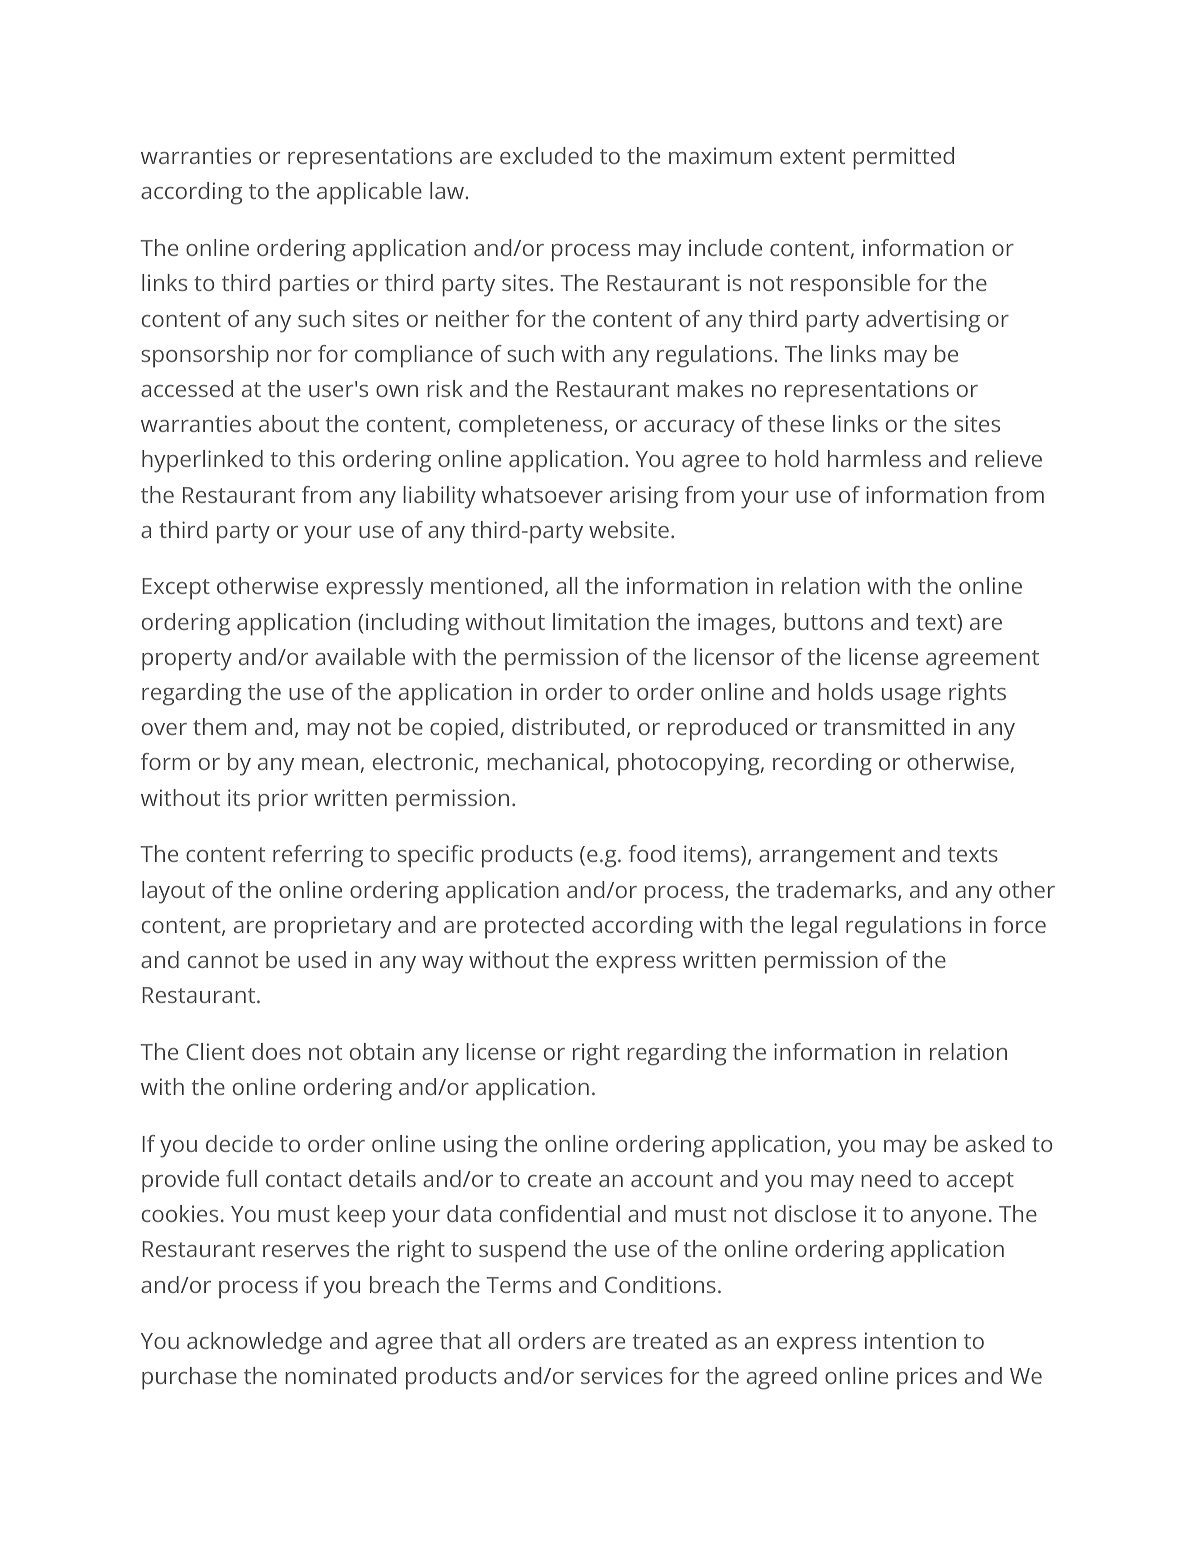 This screenshot has height=1548, width=1196. What do you see at coordinates (903, 158) in the screenshot?
I see `permitted` at bounding box center [903, 158].
